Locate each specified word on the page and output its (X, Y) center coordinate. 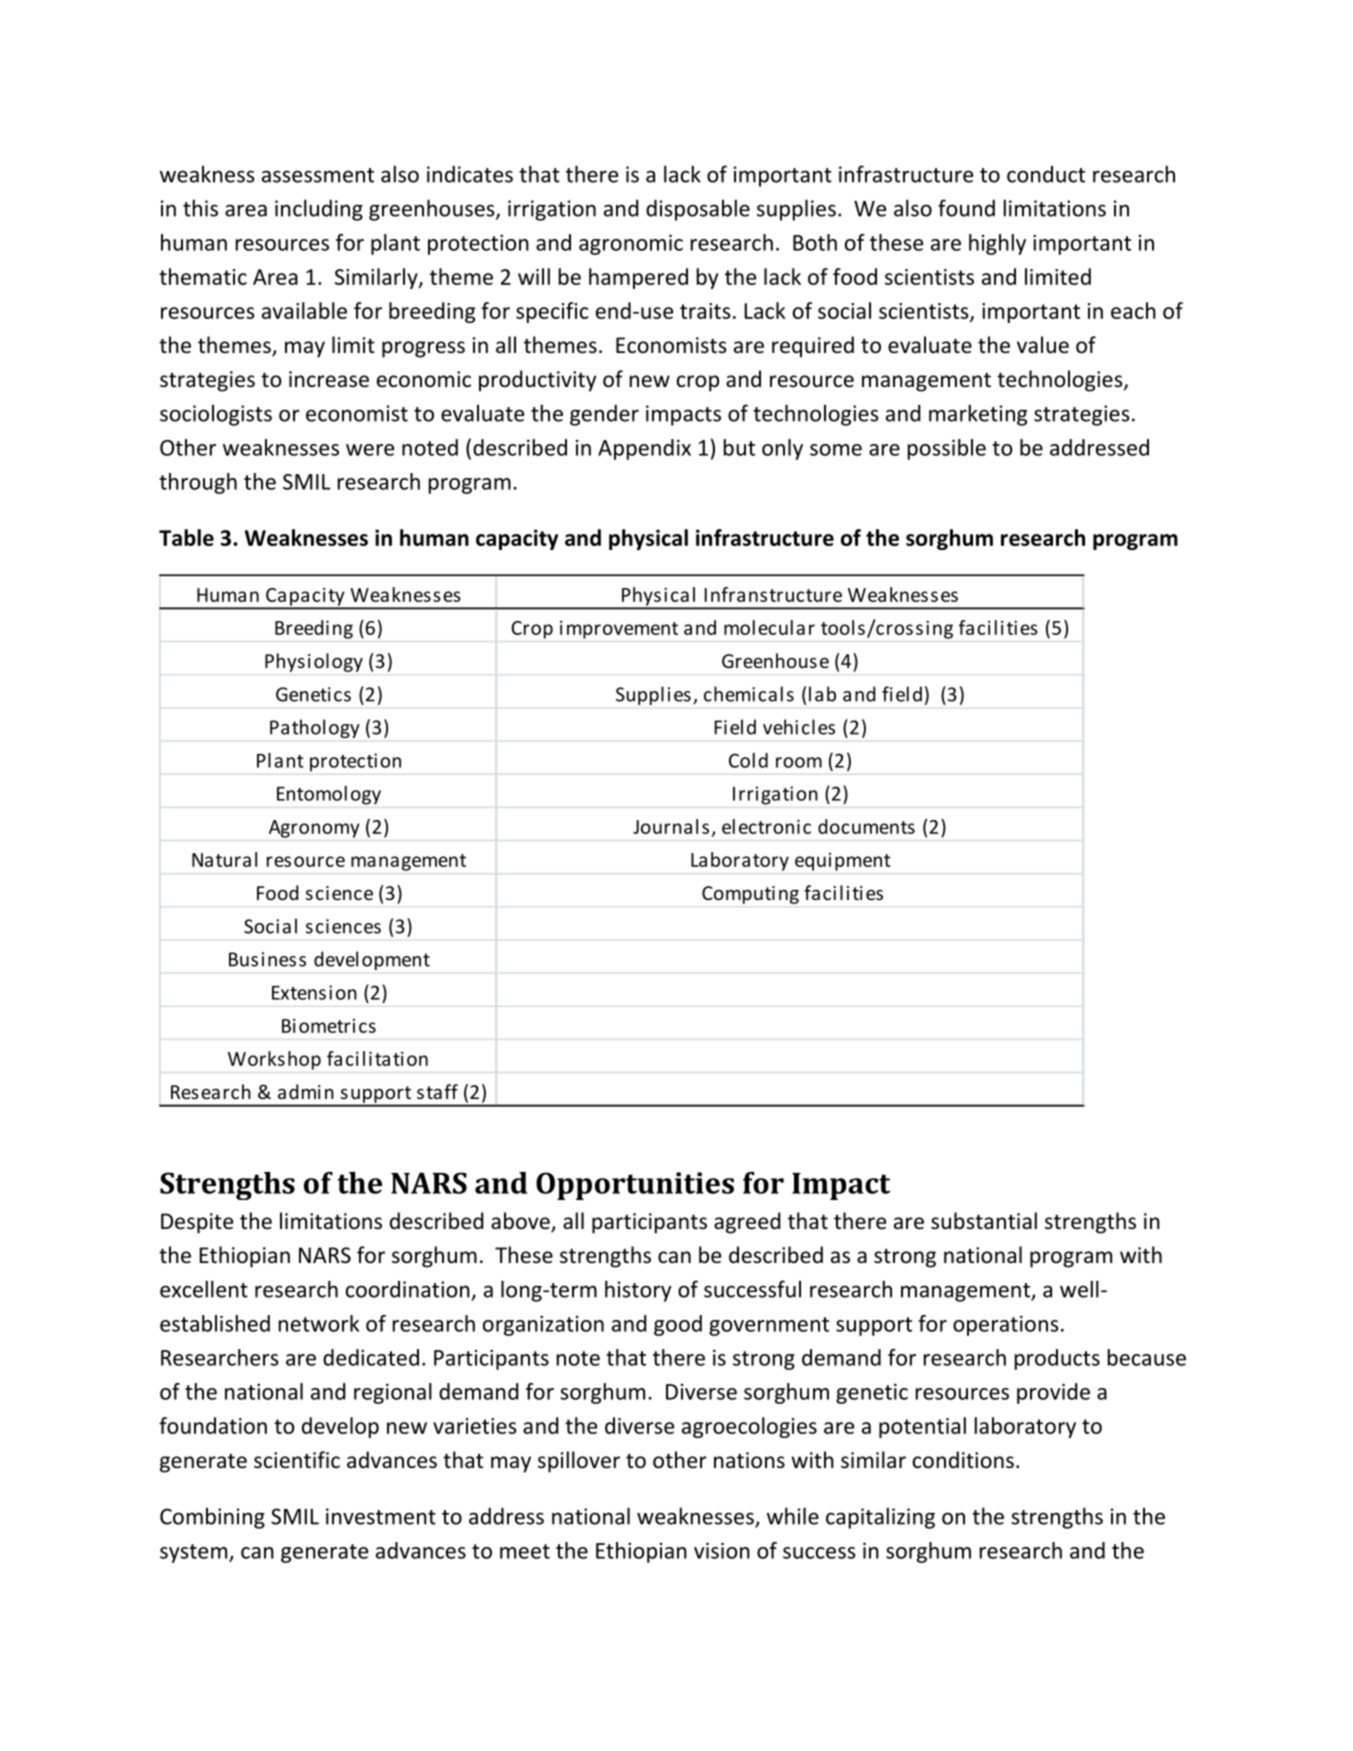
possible (947, 449)
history (638, 1291)
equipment (843, 862)
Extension (314, 992)
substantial (984, 1221)
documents (866, 826)
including (319, 210)
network (319, 1323)
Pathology (315, 728)
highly (997, 244)
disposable (698, 210)
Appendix (644, 449)
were (370, 450)
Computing (750, 895)
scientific (297, 1460)
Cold (748, 760)
